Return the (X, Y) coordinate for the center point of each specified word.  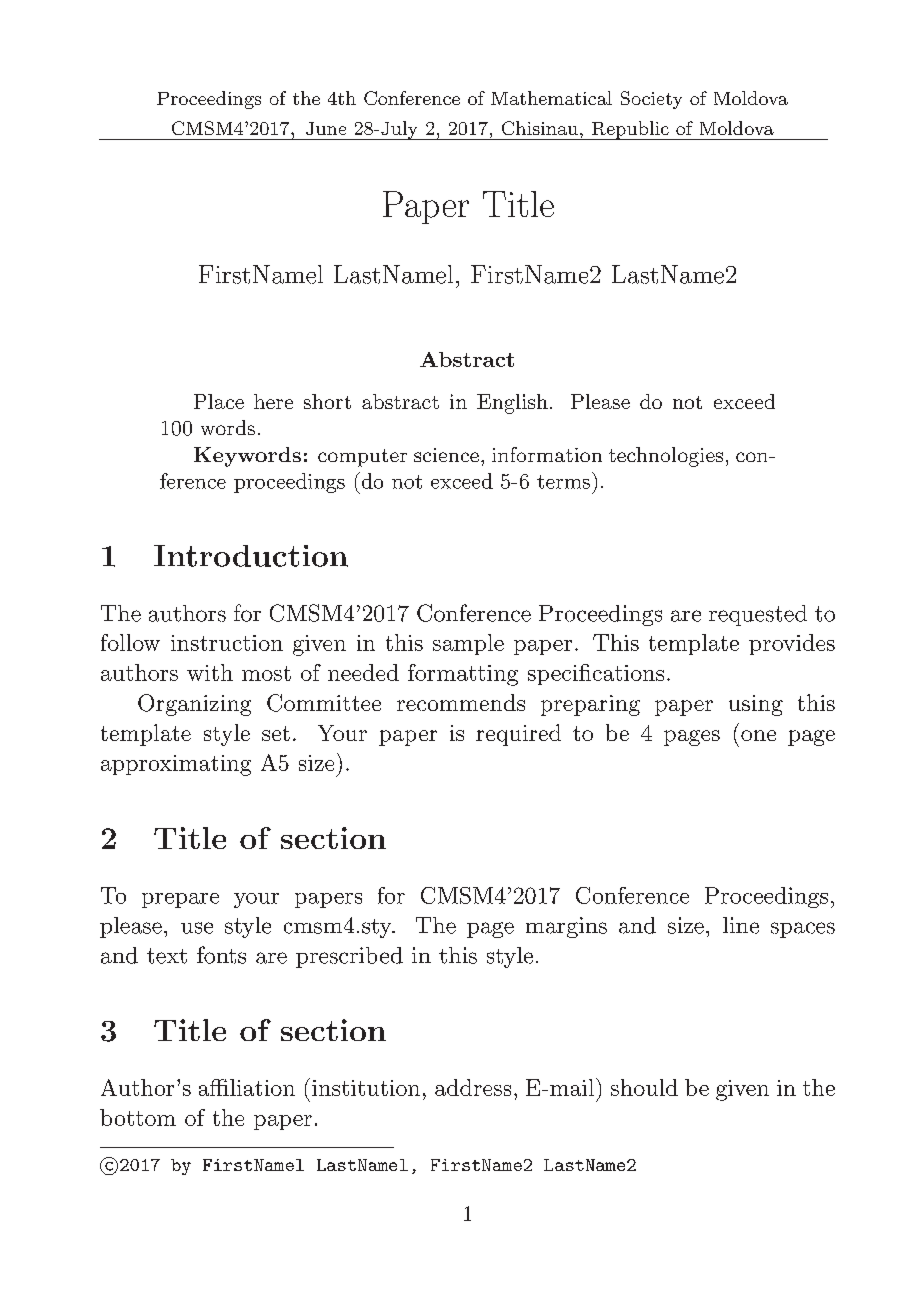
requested (758, 615)
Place (219, 401)
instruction (227, 643)
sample (468, 644)
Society (651, 100)
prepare (180, 900)
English (512, 404)
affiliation (247, 1087)
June (326, 128)
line (741, 925)
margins (566, 927)
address (473, 1087)
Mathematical (551, 98)
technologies (666, 457)
